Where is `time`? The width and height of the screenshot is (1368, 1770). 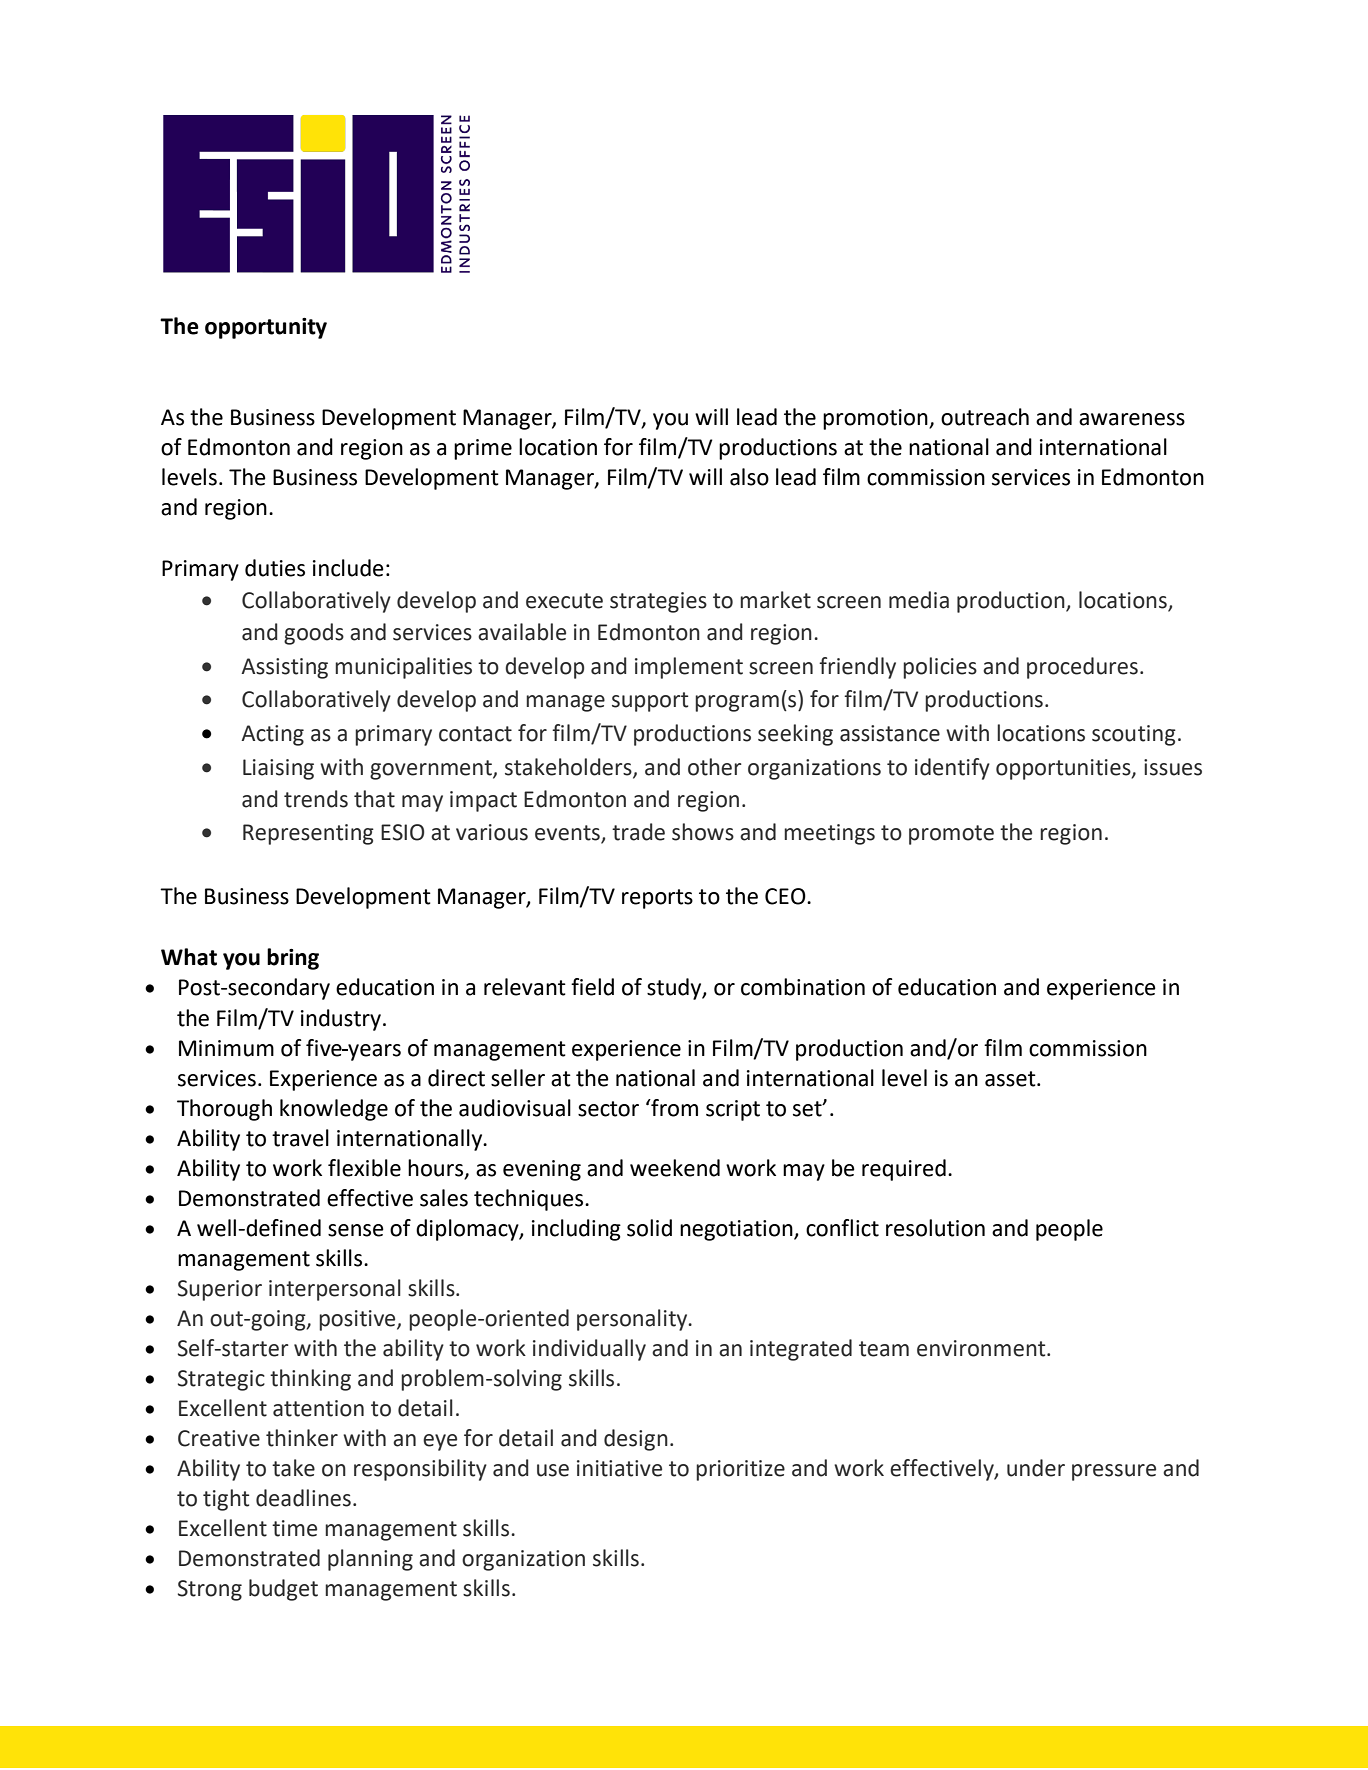 time is located at coordinates (294, 1528).
